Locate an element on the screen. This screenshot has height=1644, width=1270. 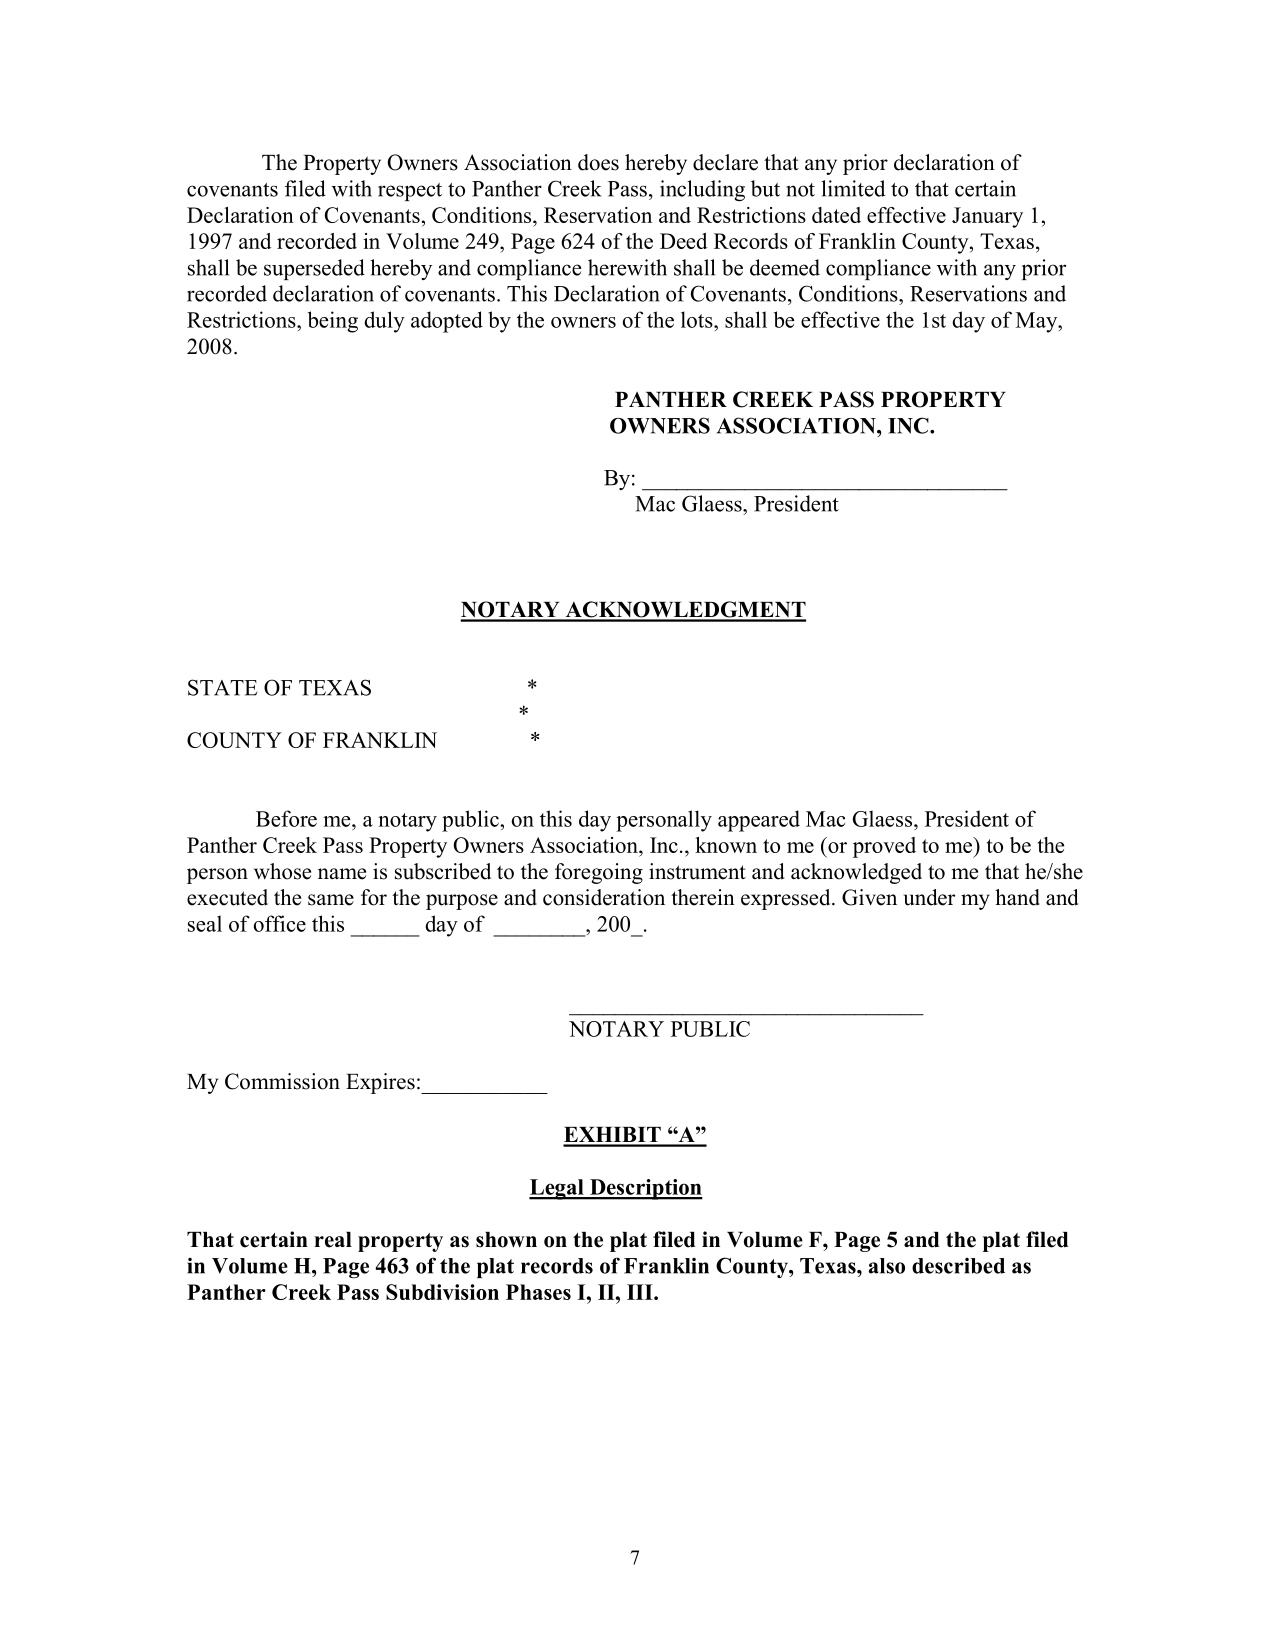
consideration is located at coordinates (604, 897).
